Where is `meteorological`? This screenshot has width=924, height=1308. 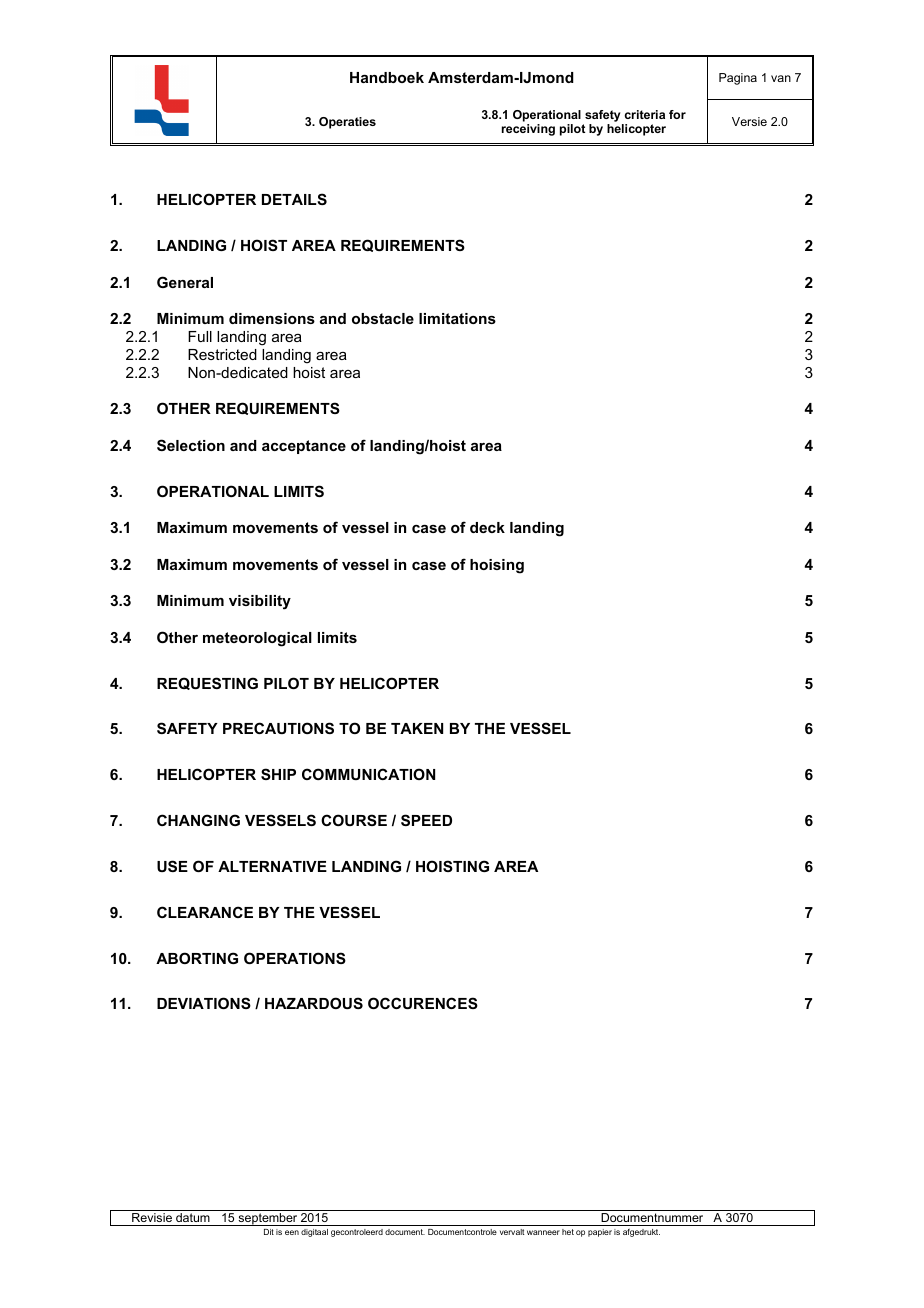 meteorological is located at coordinates (257, 639).
